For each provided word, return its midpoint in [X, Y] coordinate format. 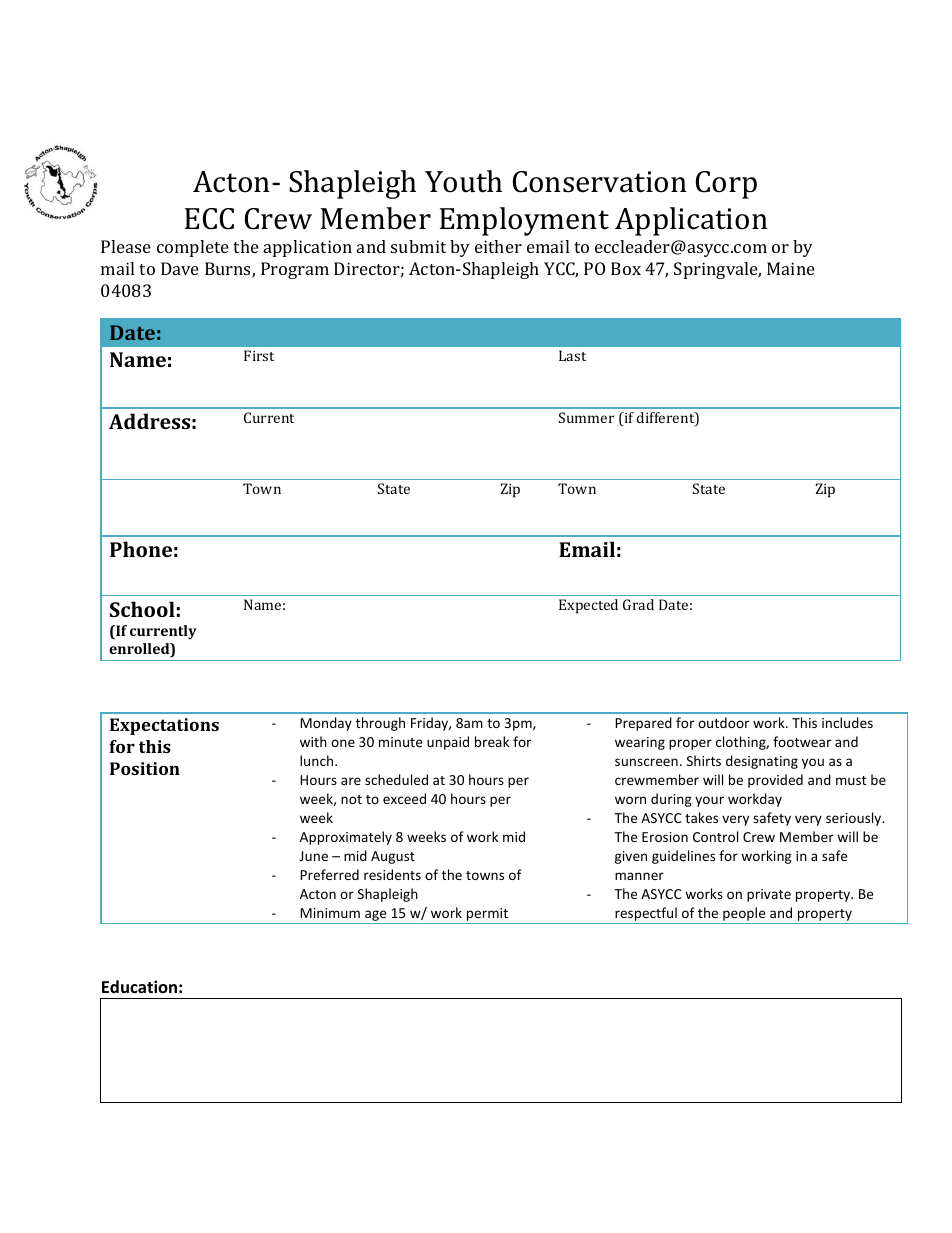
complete [193, 248]
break [492, 741]
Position [145, 768]
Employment [524, 221]
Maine [791, 268]
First [259, 355]
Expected [588, 606]
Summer [586, 417]
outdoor [723, 722]
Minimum [330, 913]
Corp [726, 185]
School [142, 609]
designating [762, 762]
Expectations [164, 726]
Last [572, 355]
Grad [638, 604]
